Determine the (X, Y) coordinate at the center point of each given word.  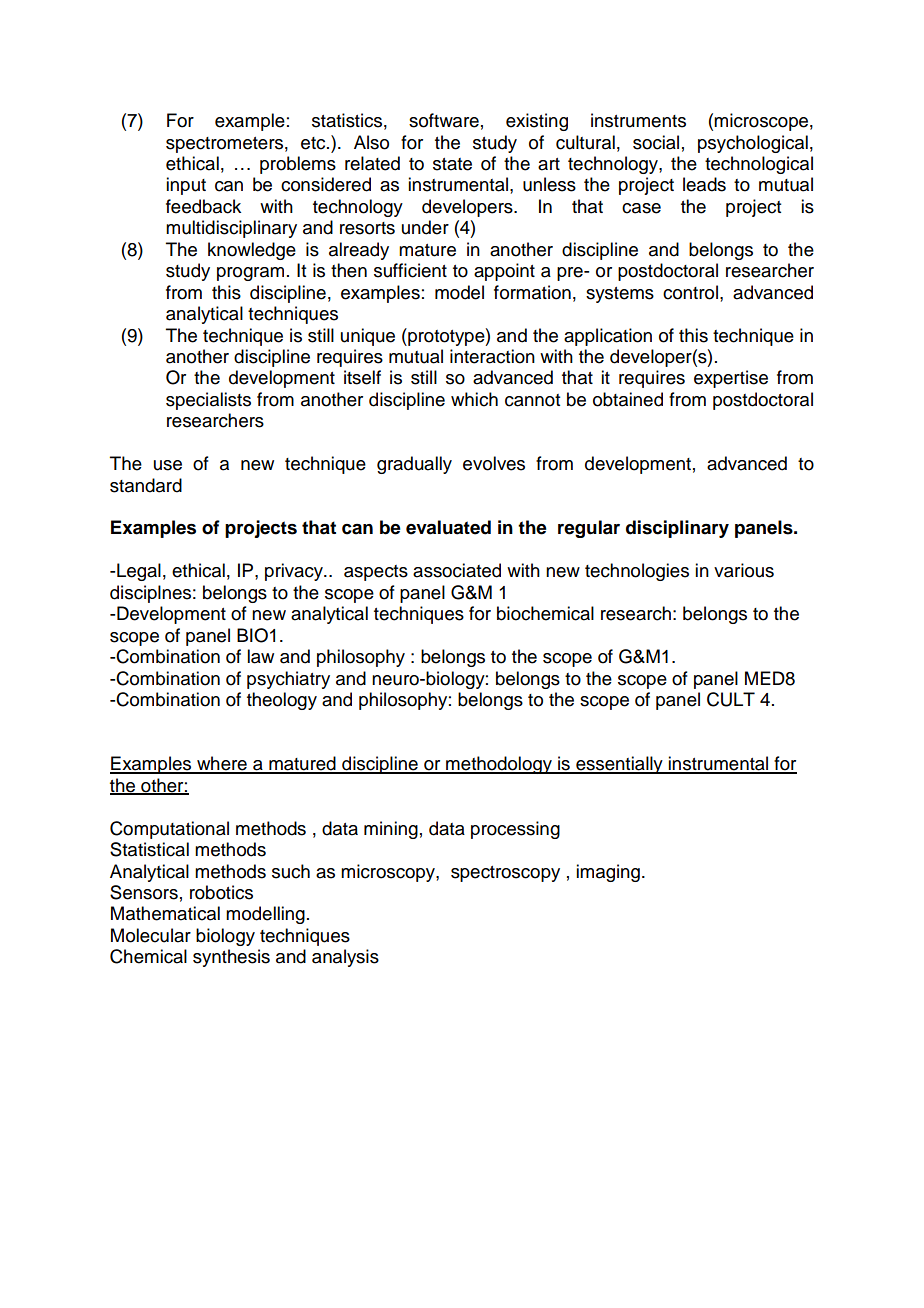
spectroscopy (505, 874)
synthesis (231, 958)
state (452, 164)
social (656, 142)
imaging (608, 873)
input (186, 186)
